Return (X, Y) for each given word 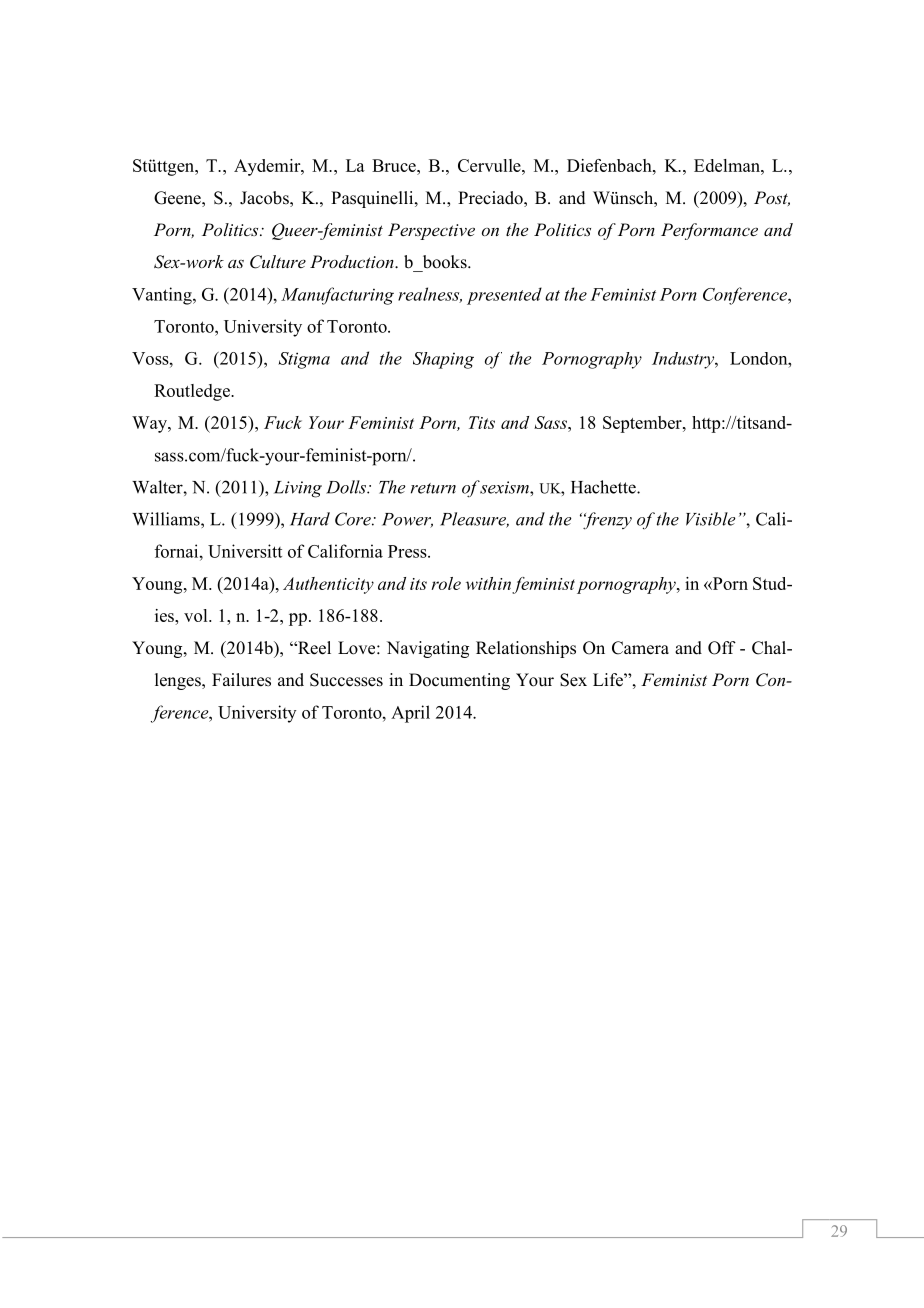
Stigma (304, 360)
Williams (167, 519)
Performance (709, 231)
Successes (346, 680)
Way (150, 424)
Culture (278, 262)
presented (504, 296)
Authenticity (328, 585)
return (433, 488)
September (643, 424)
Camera (640, 648)
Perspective (431, 231)
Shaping (443, 360)
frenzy (606, 521)
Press (408, 551)
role (446, 583)
